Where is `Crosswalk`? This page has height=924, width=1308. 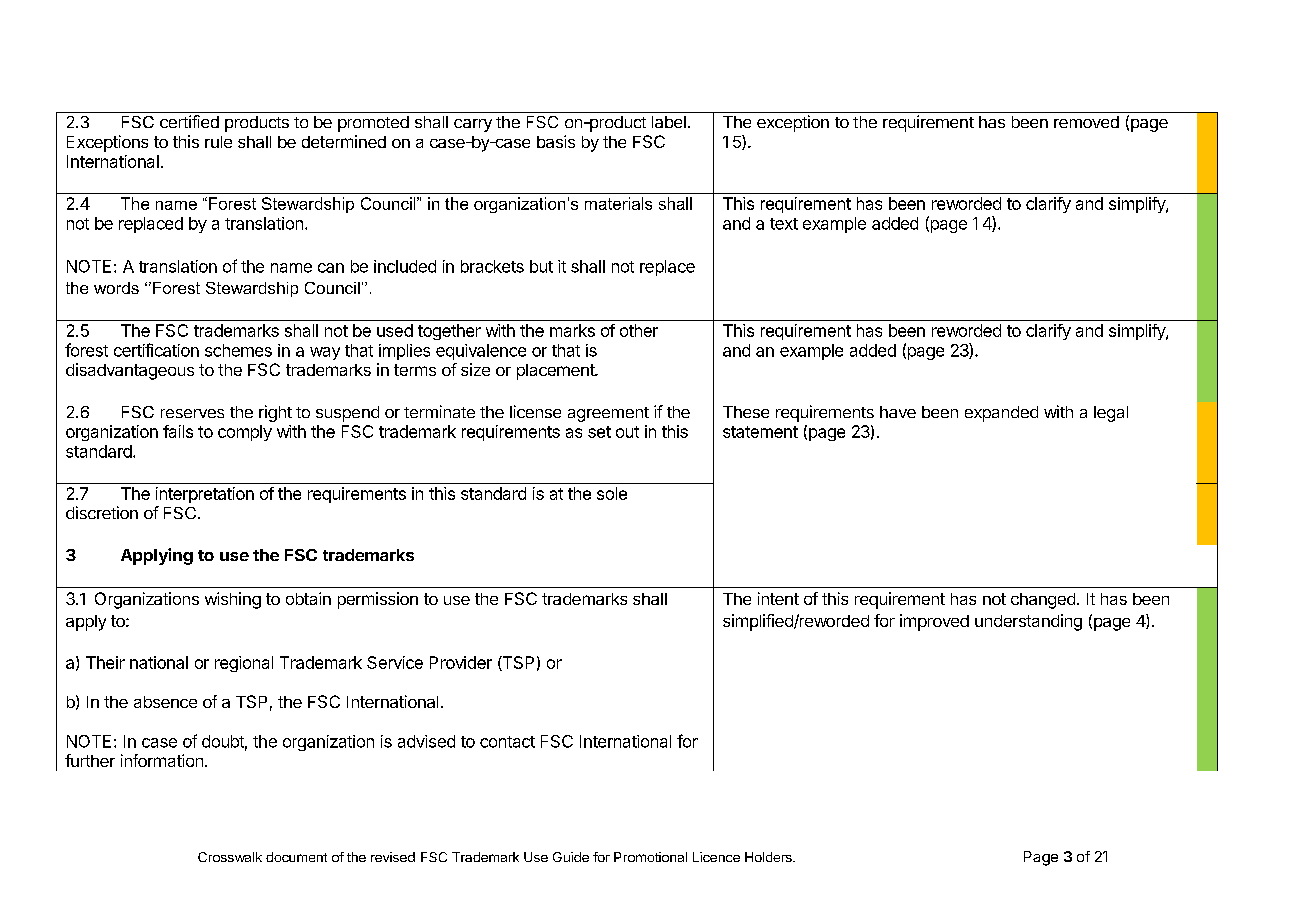
Crosswalk is located at coordinates (230, 857).
